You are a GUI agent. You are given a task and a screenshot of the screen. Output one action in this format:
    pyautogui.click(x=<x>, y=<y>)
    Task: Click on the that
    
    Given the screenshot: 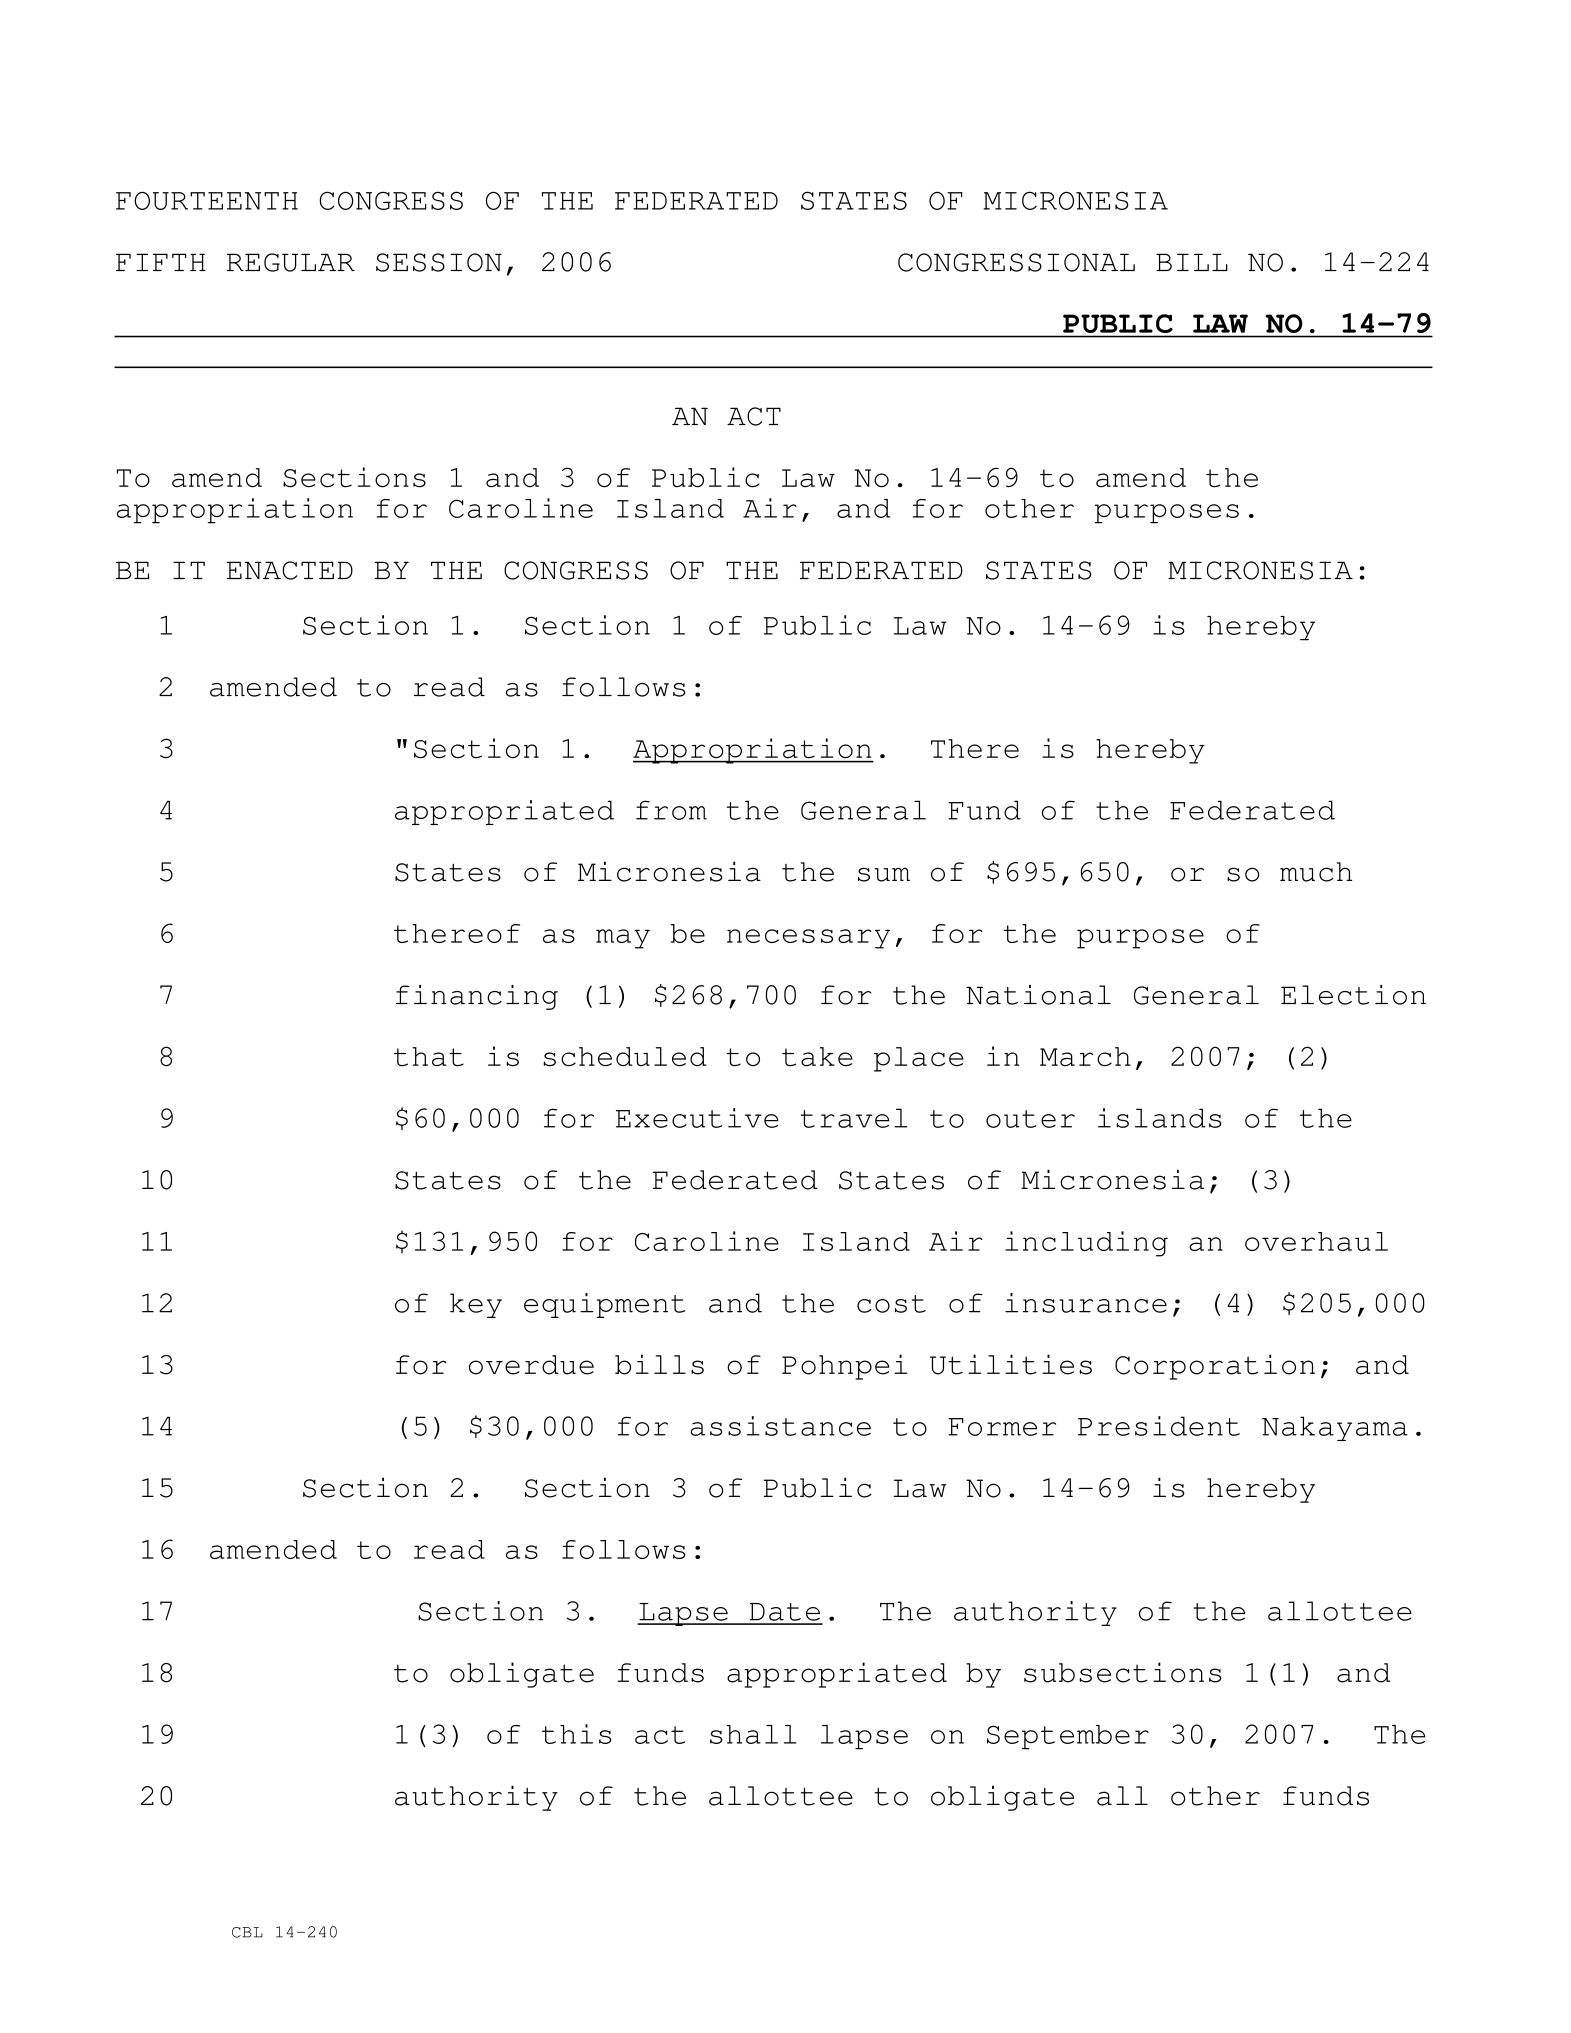 What is the action you would take?
    pyautogui.click(x=429, y=1057)
